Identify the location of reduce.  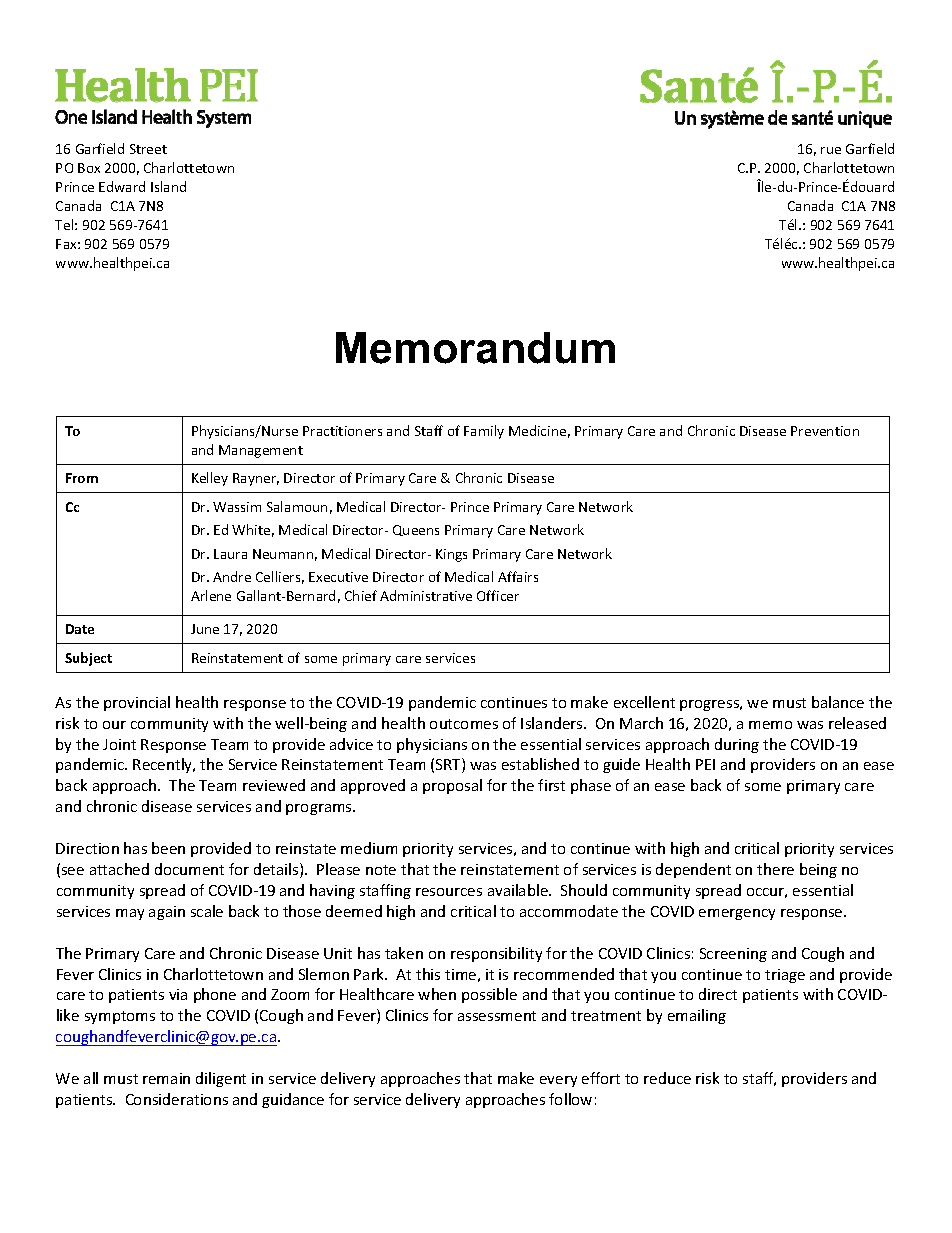
(667, 1078).
